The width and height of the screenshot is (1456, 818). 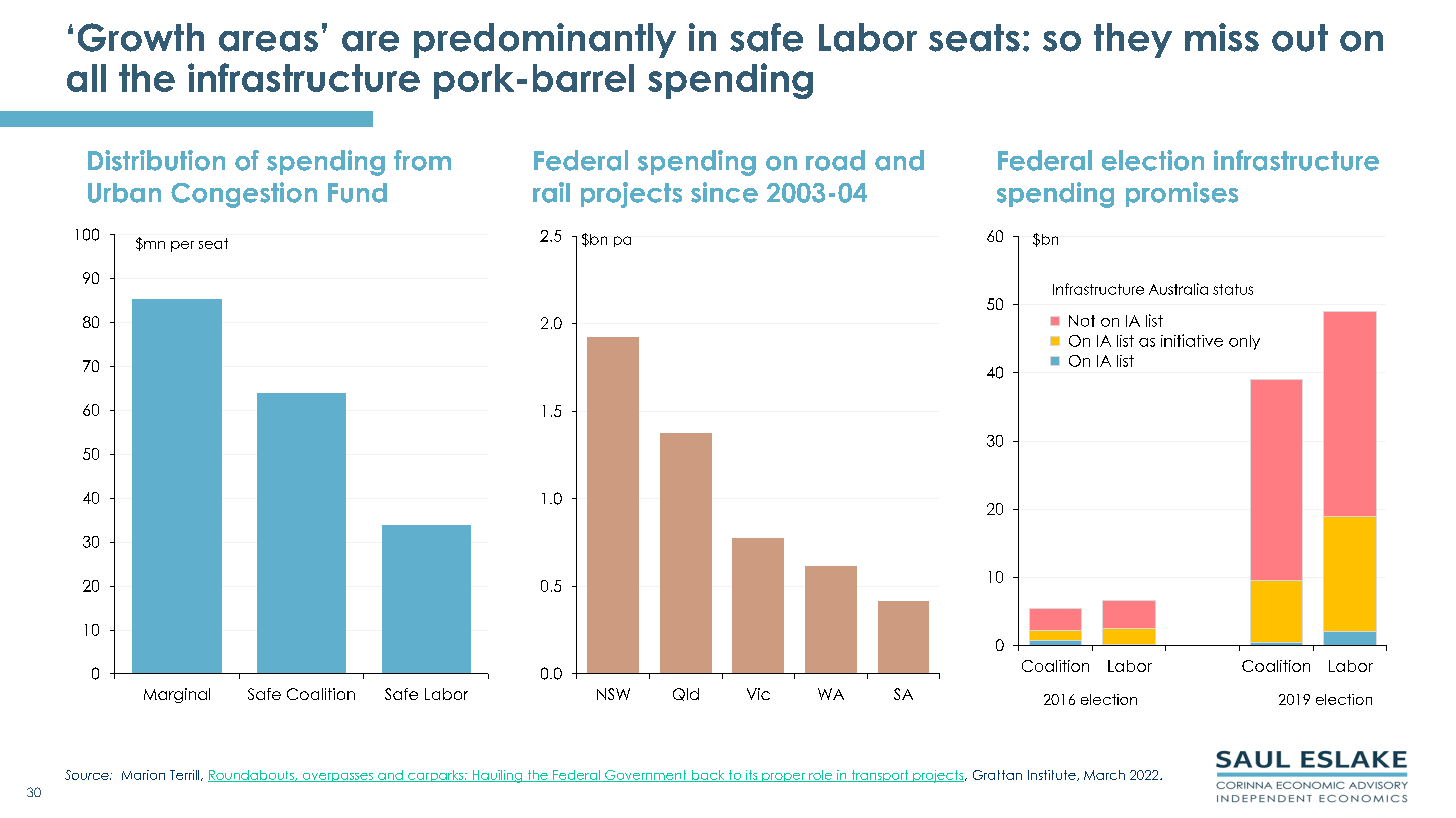 I want to click on since, so click(x=724, y=192).
